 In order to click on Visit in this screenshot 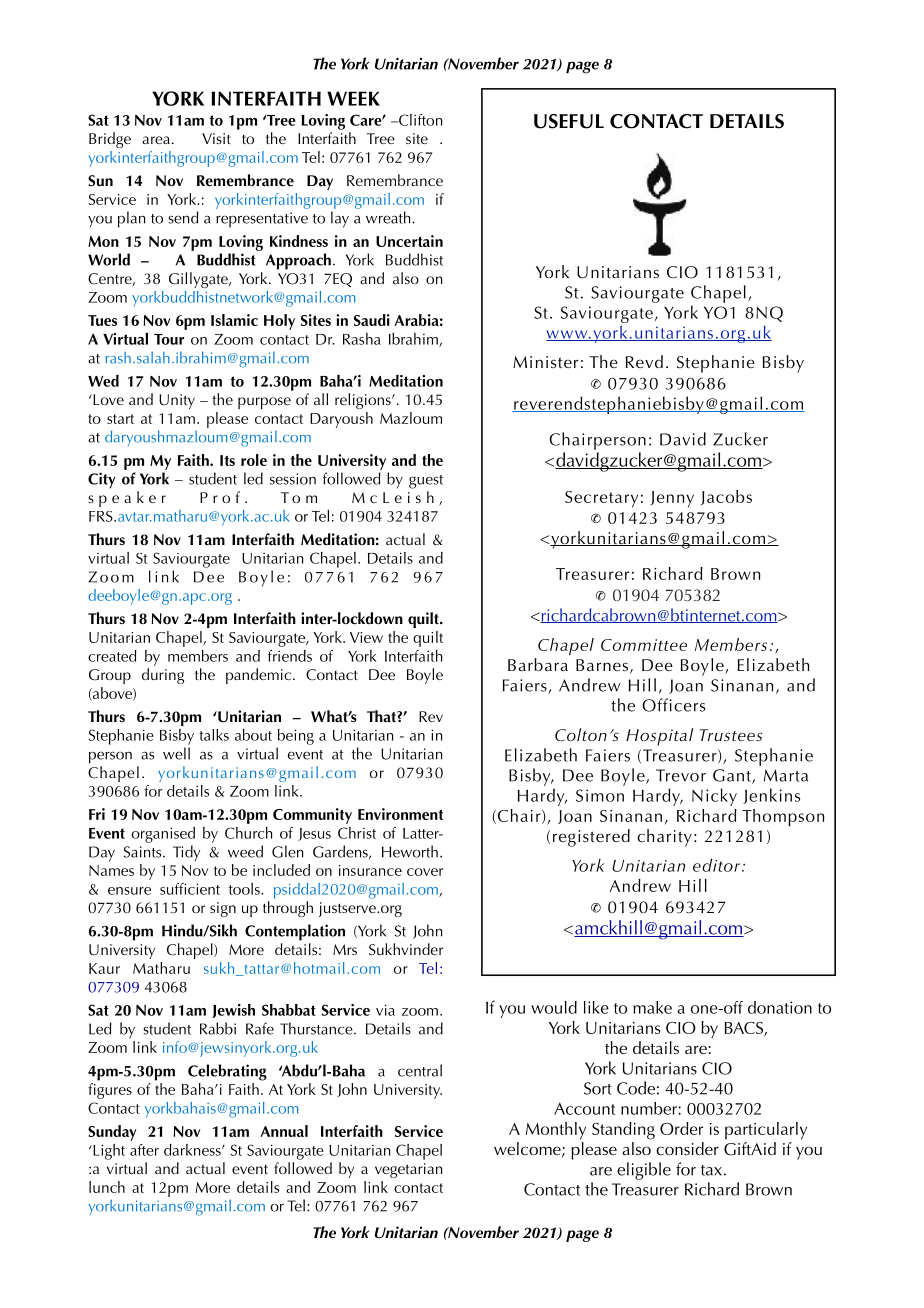, I will do `click(216, 138)`.
